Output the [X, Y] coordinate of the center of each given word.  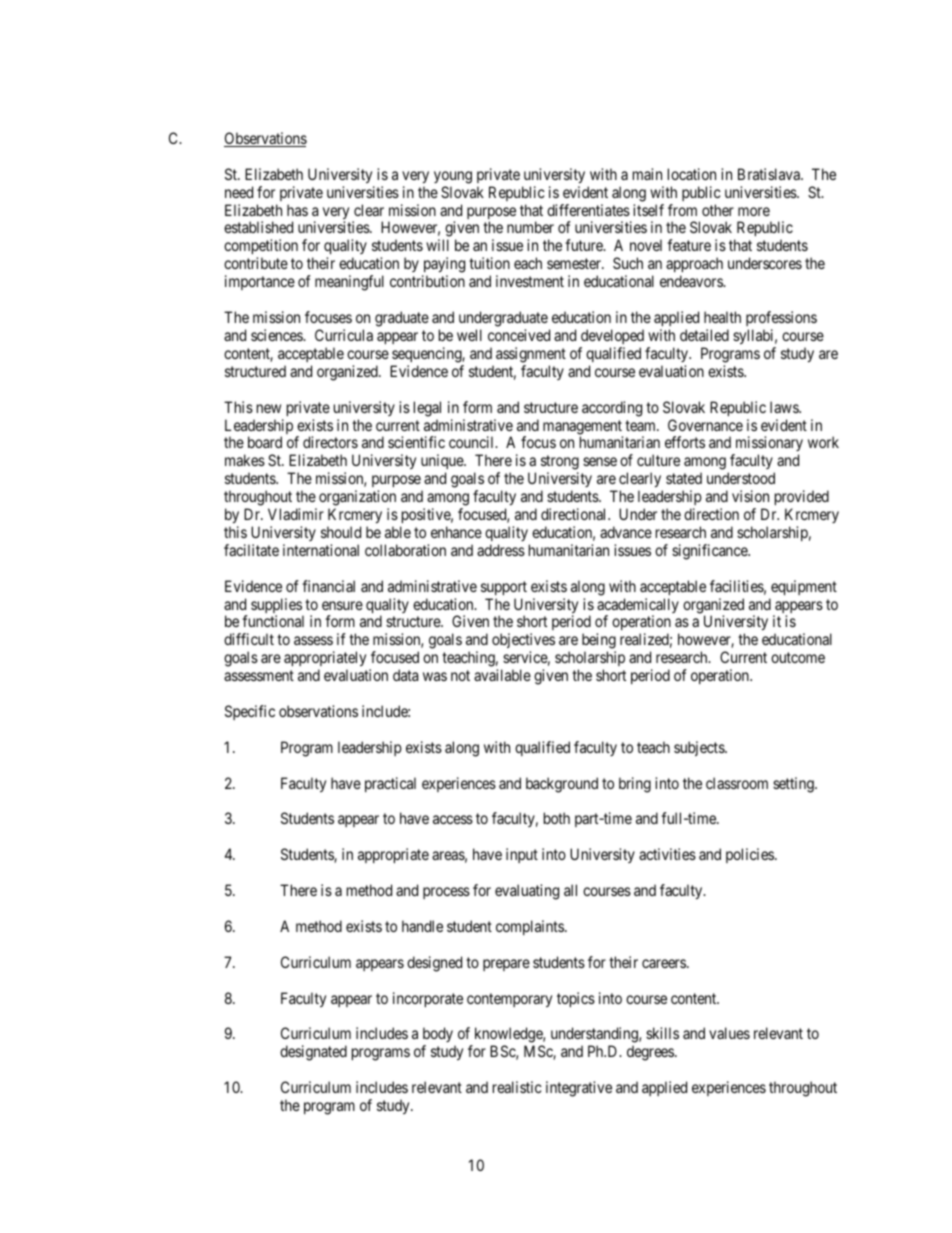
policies [751, 855]
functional [273, 621]
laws [785, 407]
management [583, 428]
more [754, 211]
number [530, 227]
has [297, 210]
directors [330, 442]
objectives [523, 642]
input [522, 855]
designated [313, 1053]
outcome [798, 657]
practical [390, 784]
